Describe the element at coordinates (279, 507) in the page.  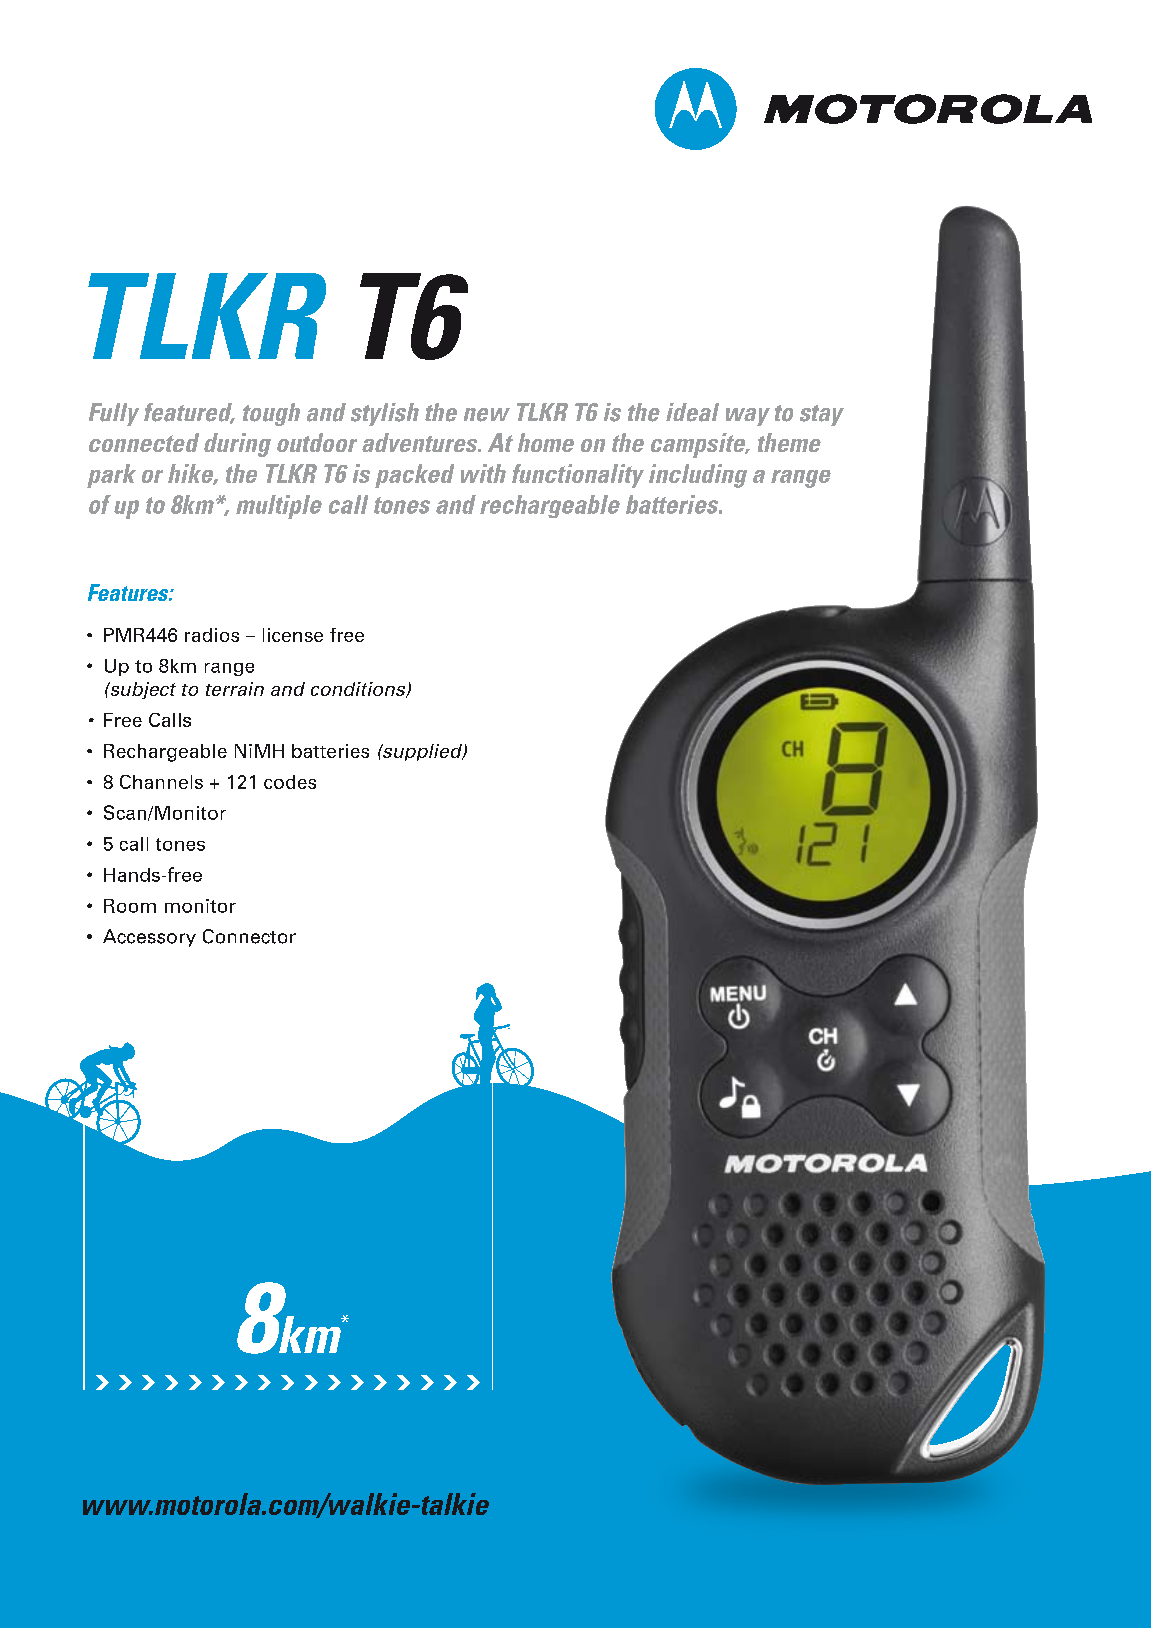
I see `multiple` at that location.
